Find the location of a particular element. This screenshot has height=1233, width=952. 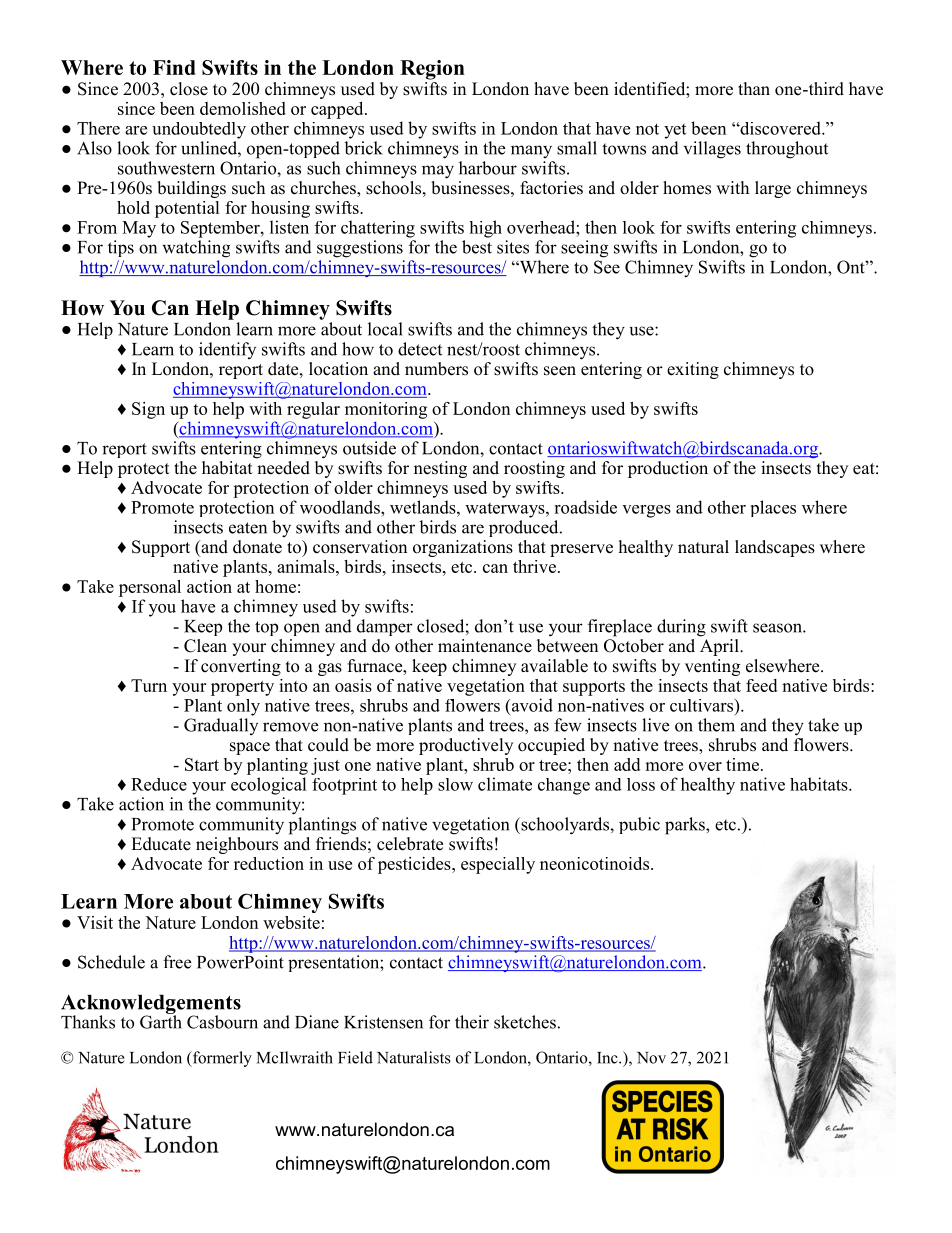

productively is located at coordinates (466, 746).
